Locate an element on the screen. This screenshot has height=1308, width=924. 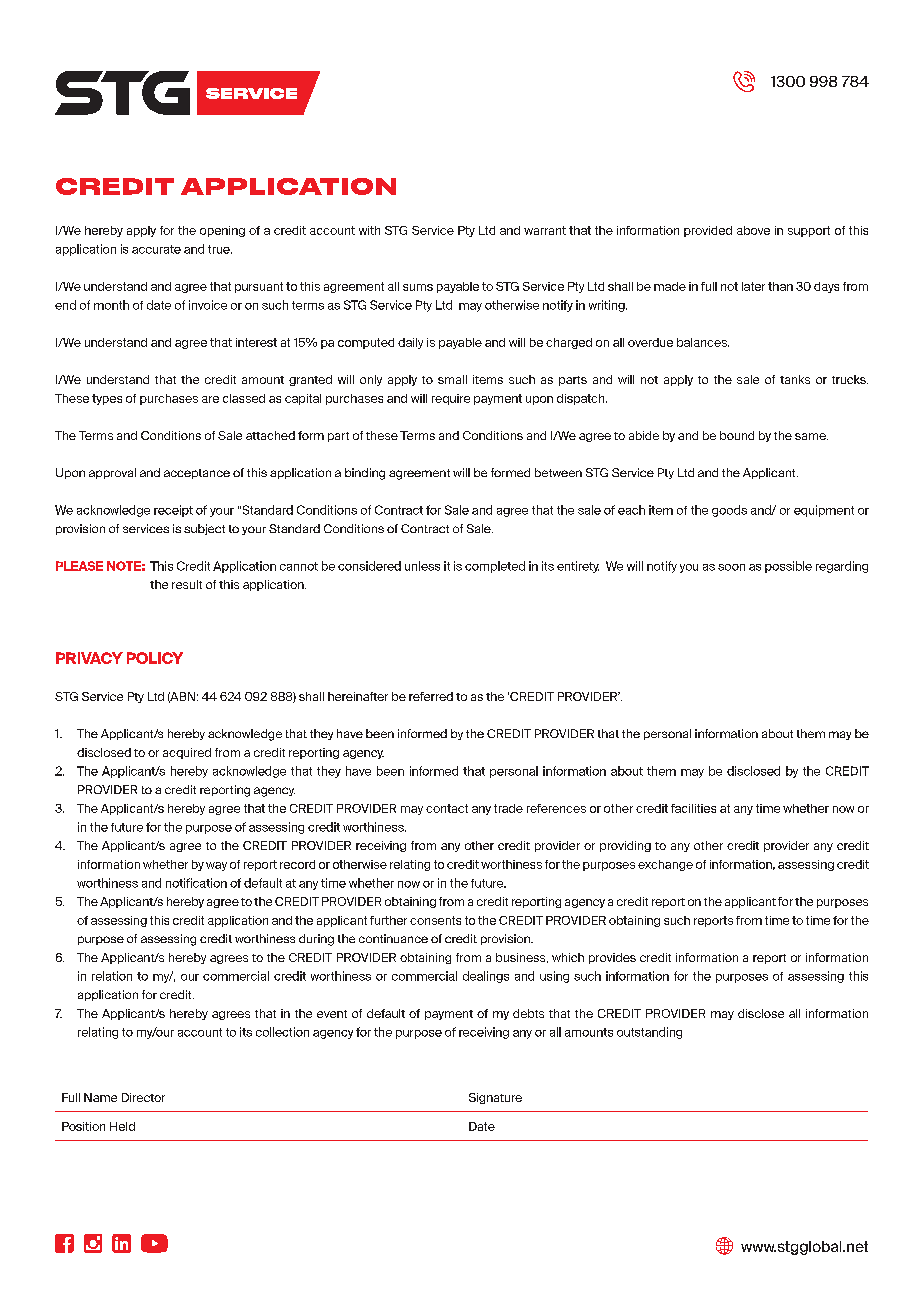
completed is located at coordinates (495, 567).
